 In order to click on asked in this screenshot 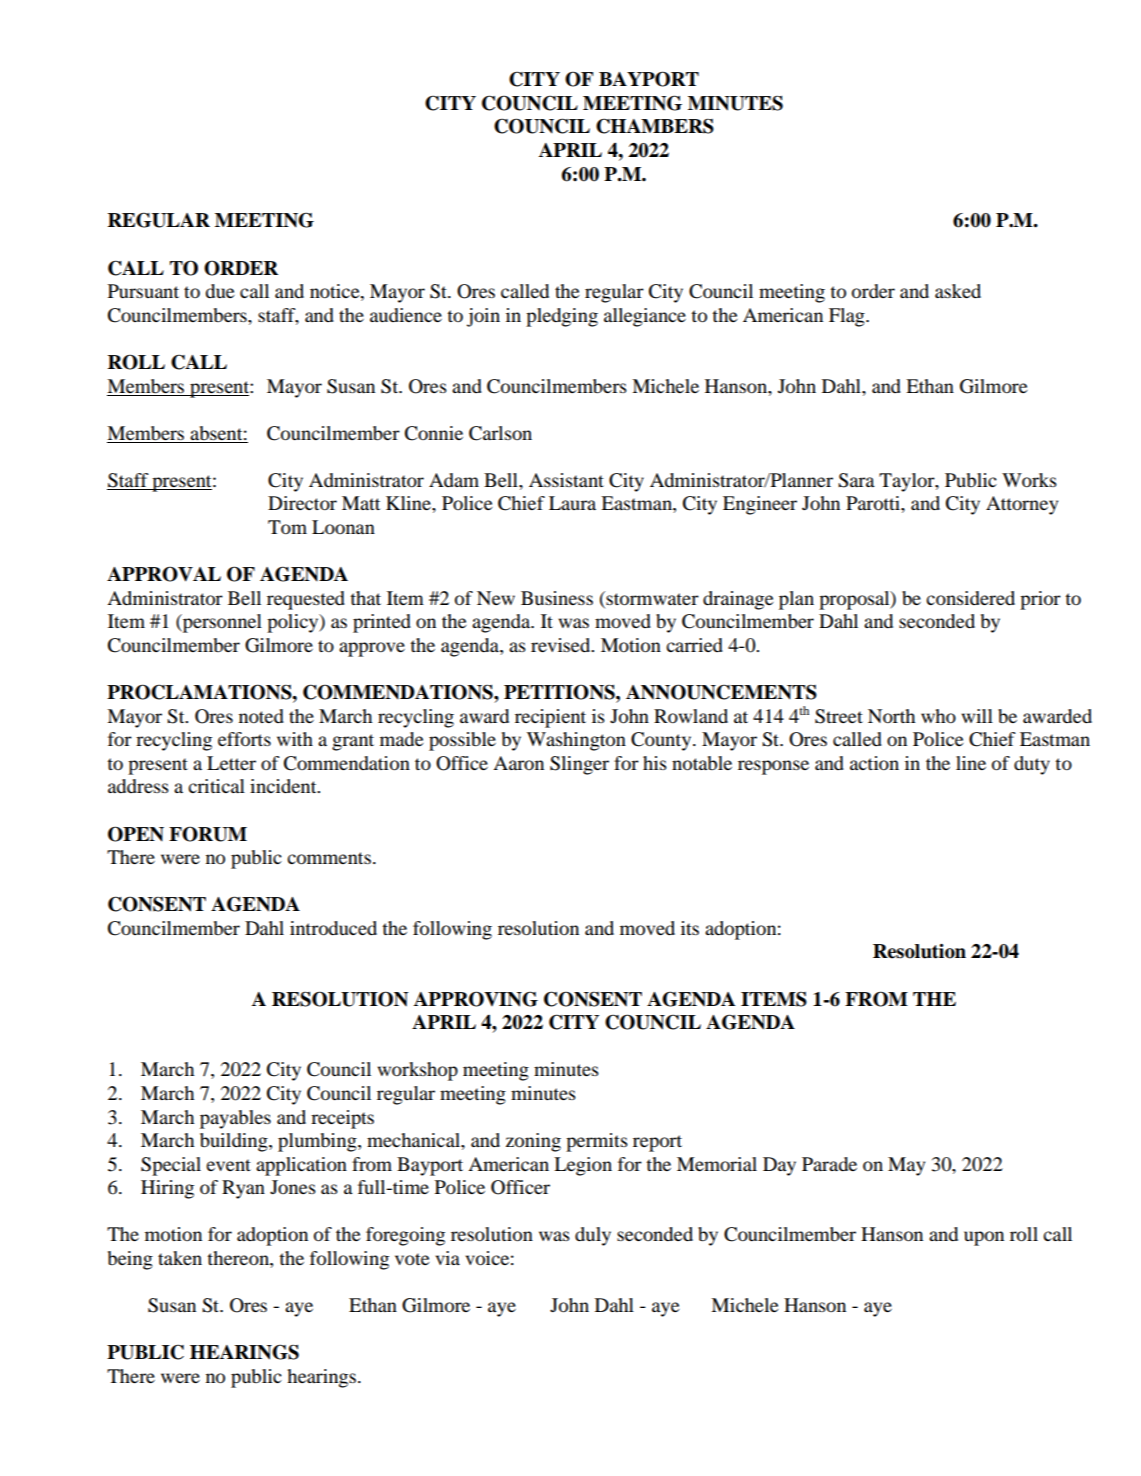, I will do `click(958, 291)`.
